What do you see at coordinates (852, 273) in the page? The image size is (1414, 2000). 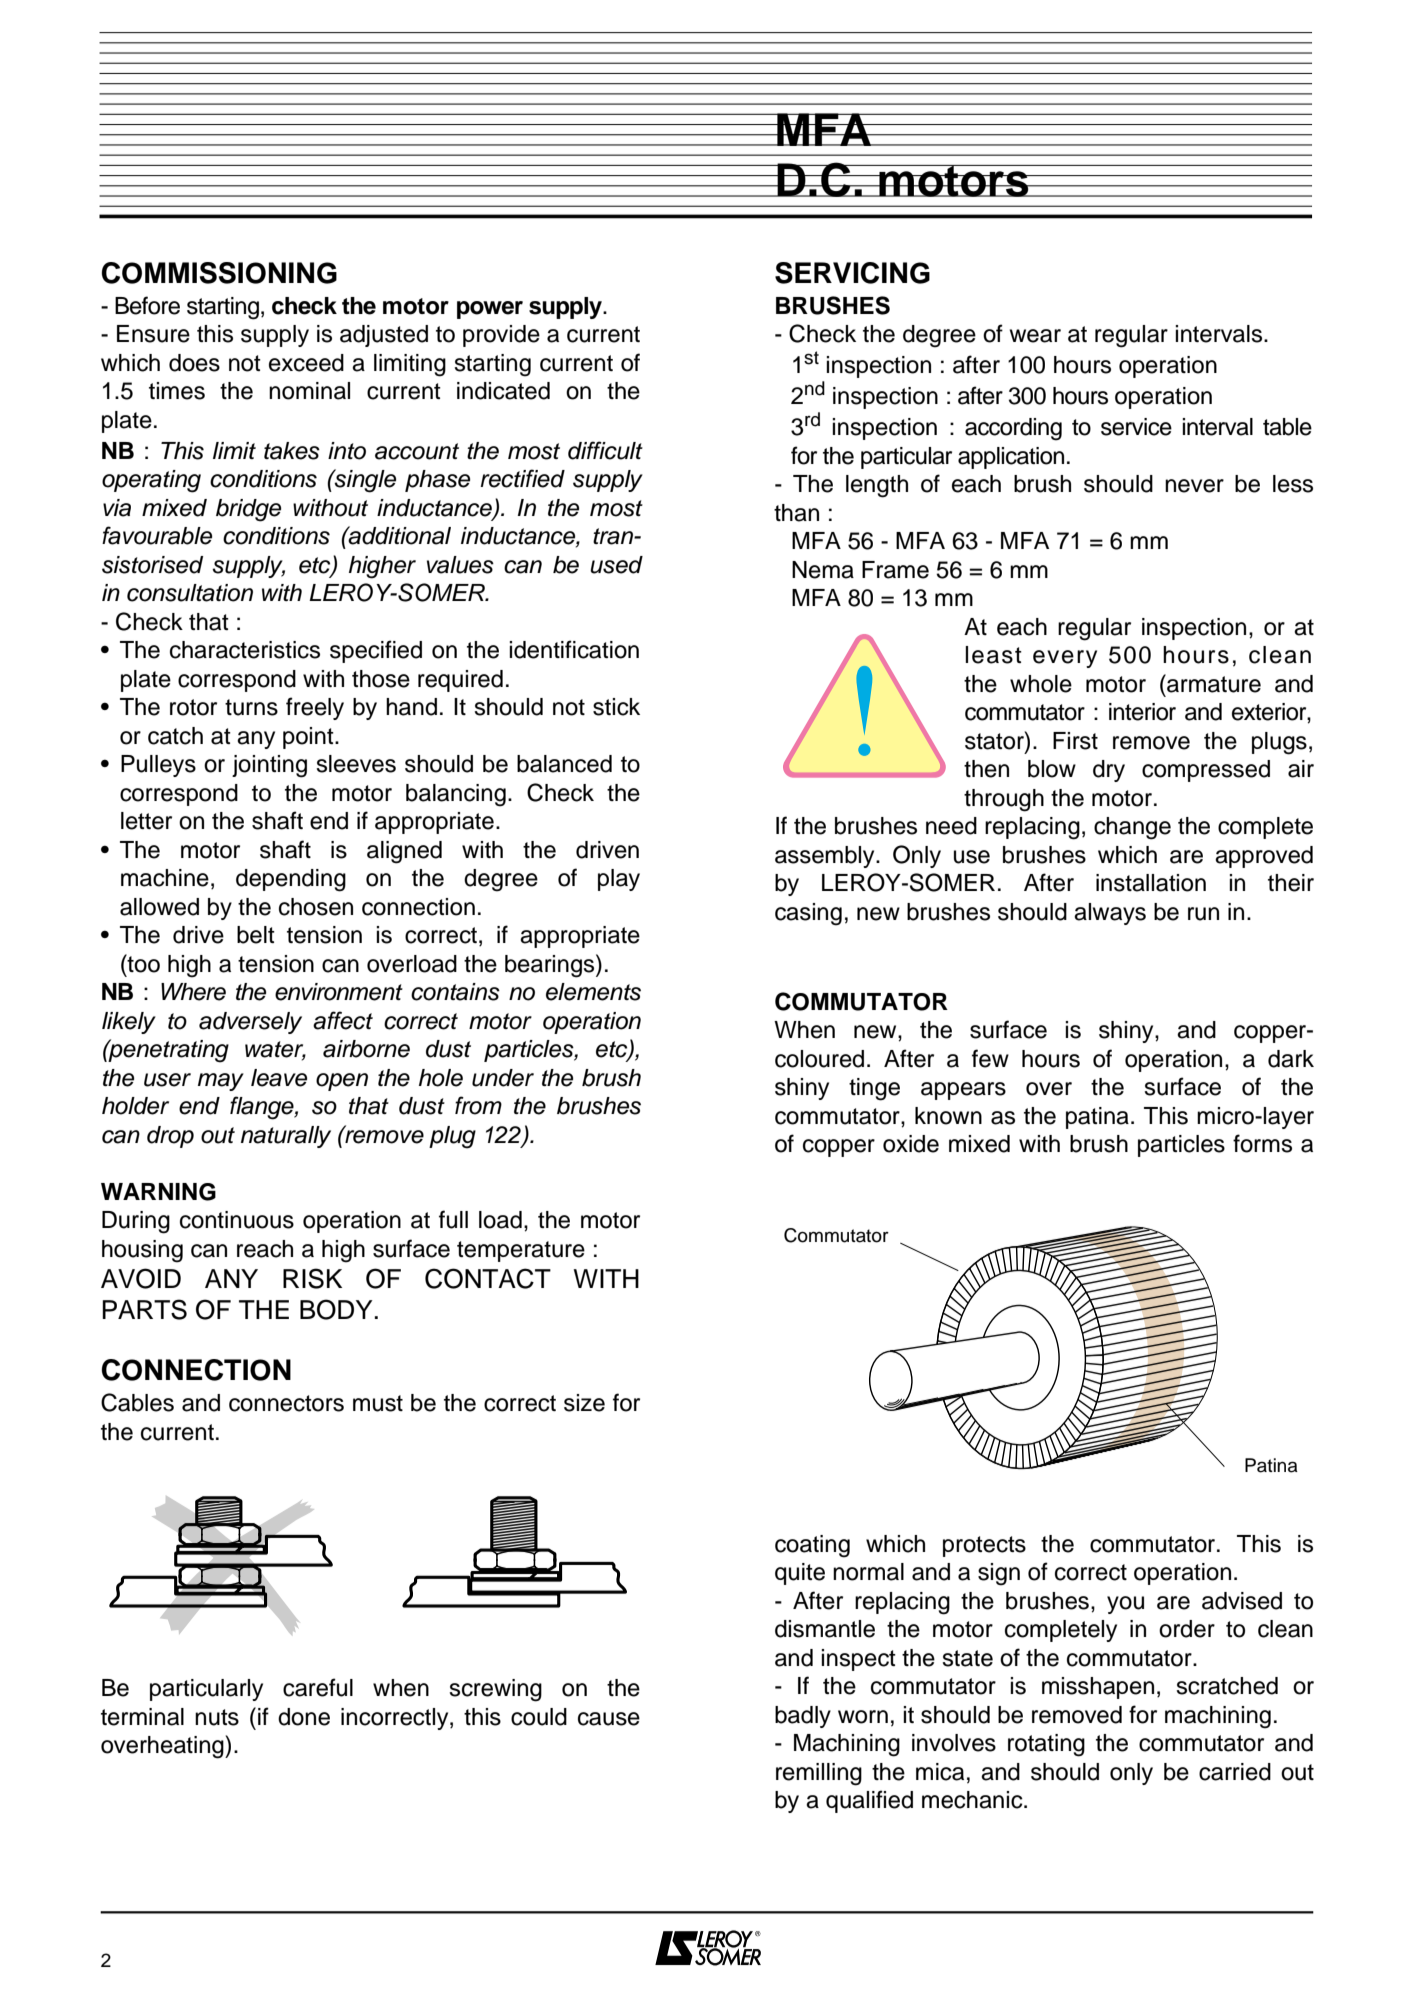 I see `SERVICING` at bounding box center [852, 273].
